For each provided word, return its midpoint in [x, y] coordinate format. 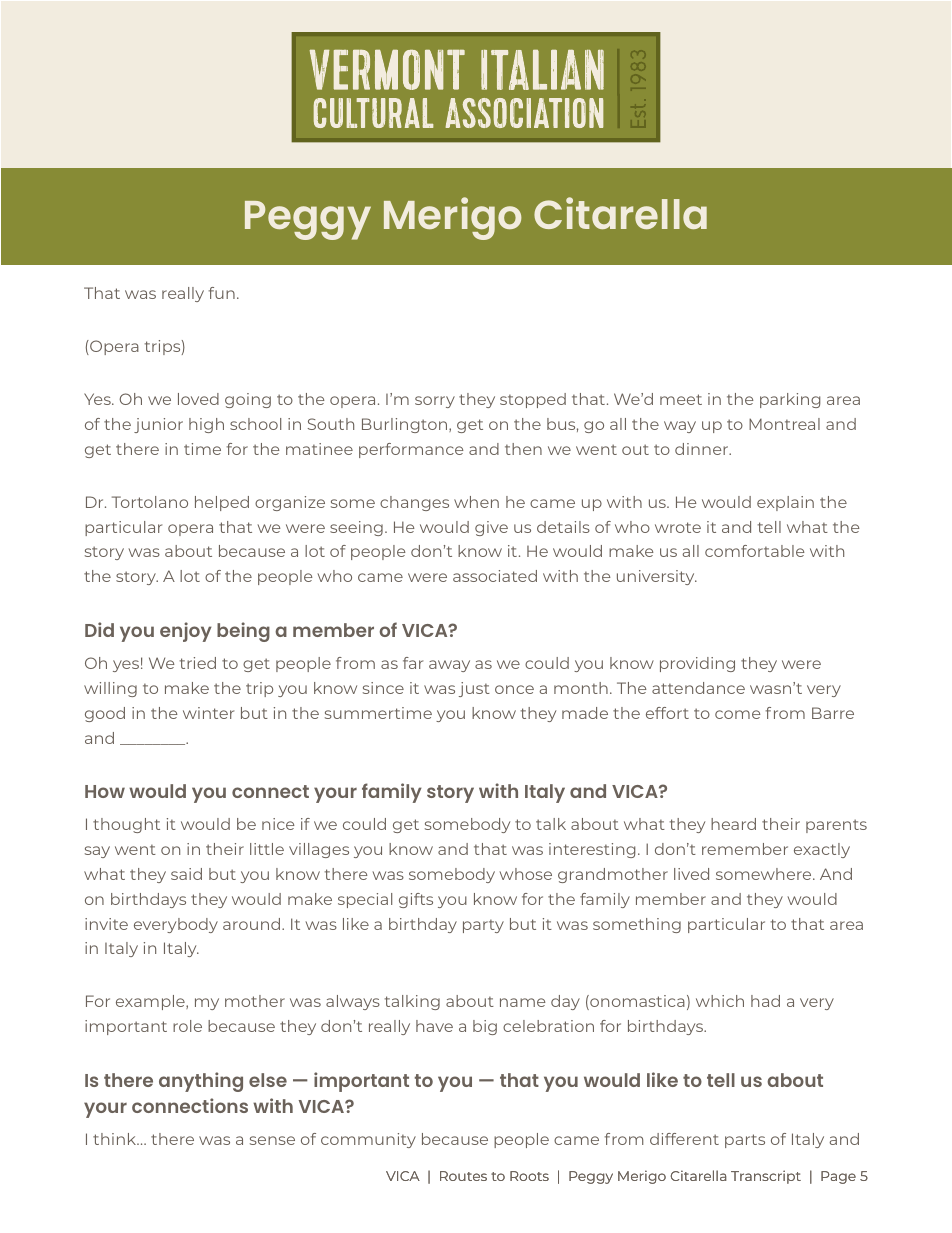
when [476, 502]
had [765, 1001]
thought [126, 825]
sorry [435, 402]
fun [222, 293]
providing [697, 664]
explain [785, 503]
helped [222, 503]
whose [525, 874]
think [116, 1139]
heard [733, 824]
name [523, 1002]
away [449, 666]
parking [790, 400]
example [151, 1002]
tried [198, 663]
